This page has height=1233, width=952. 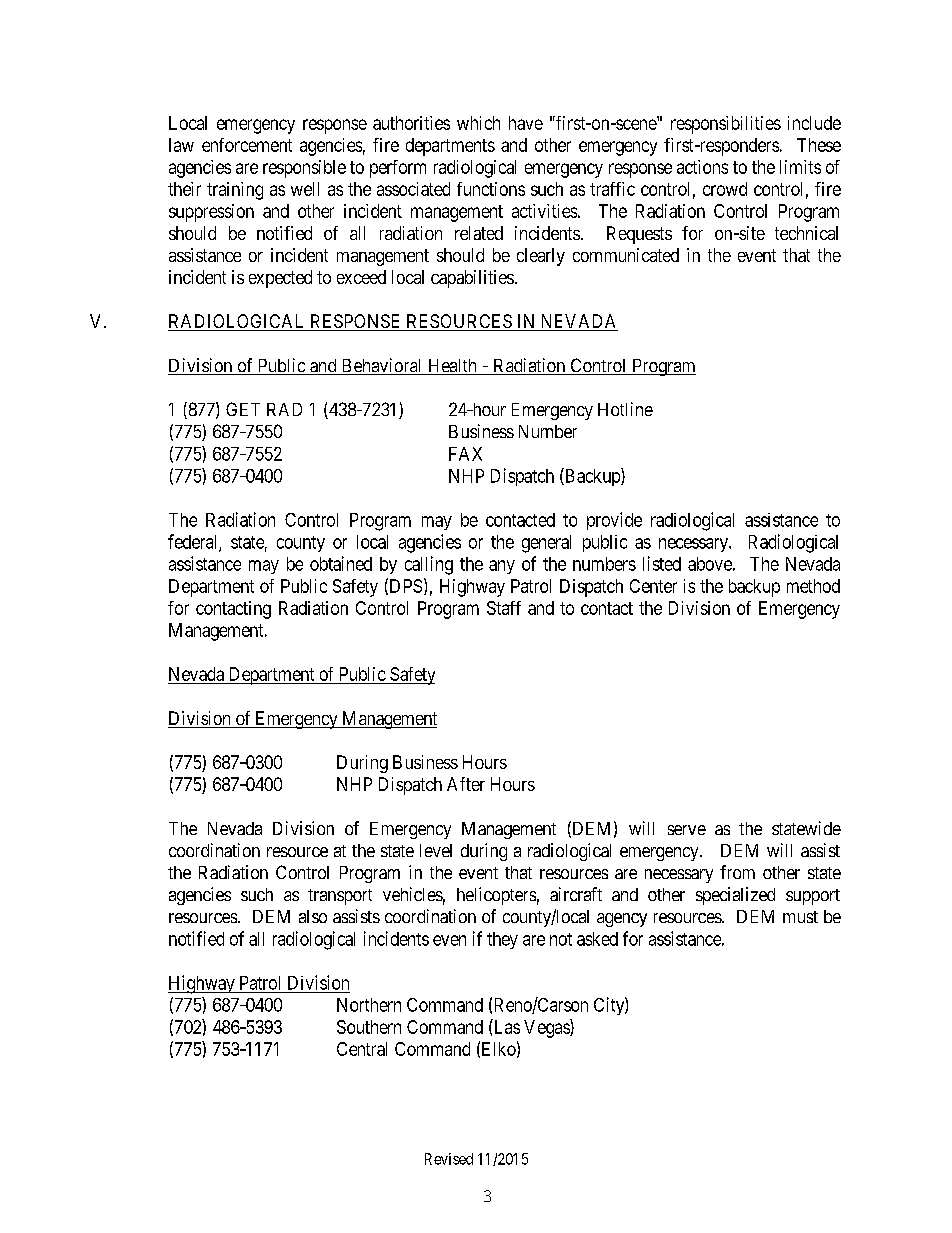 What do you see at coordinates (726, 125) in the page?
I see `responsibilities` at bounding box center [726, 125].
